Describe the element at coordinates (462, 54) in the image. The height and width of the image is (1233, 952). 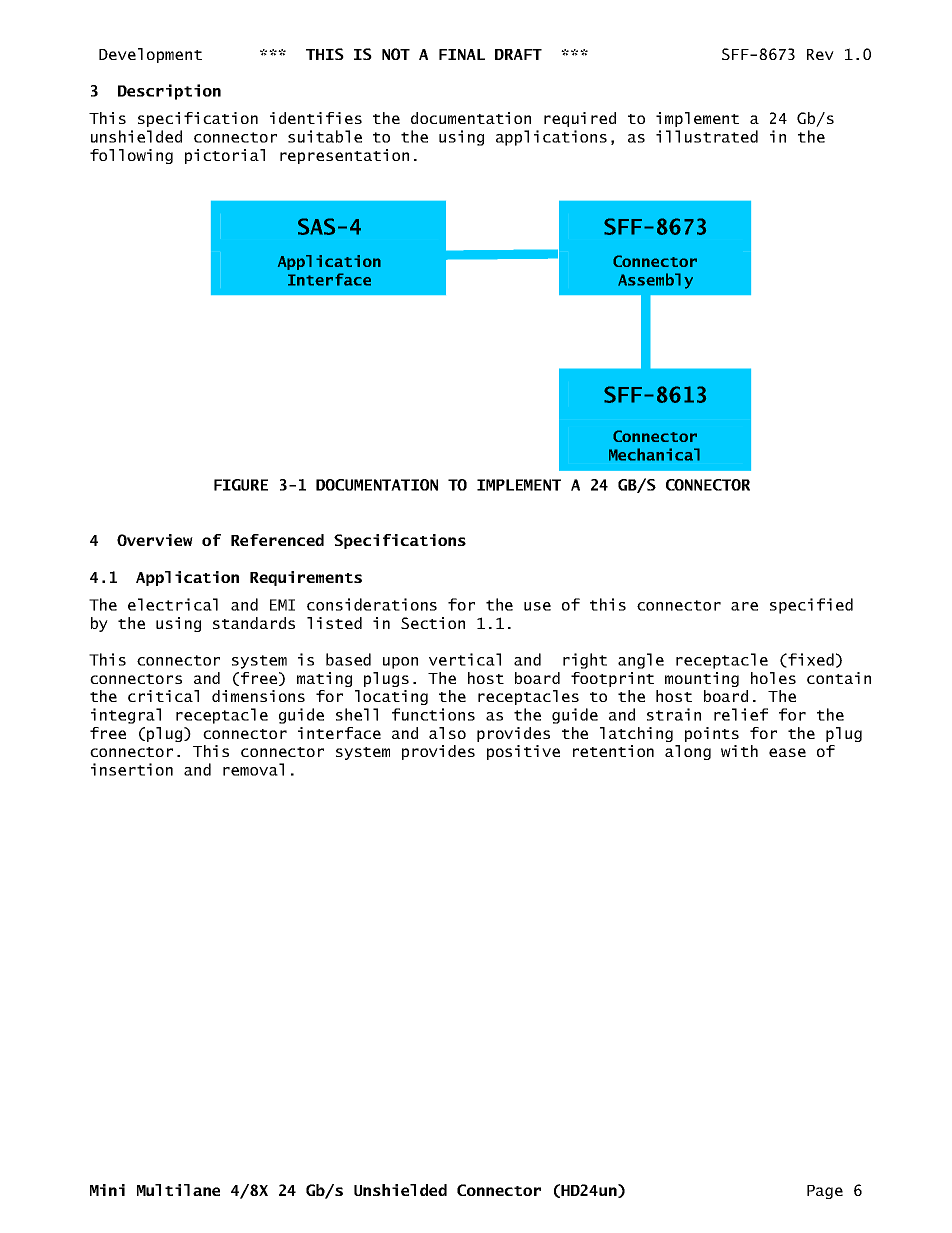
I see `FINAL` at that location.
